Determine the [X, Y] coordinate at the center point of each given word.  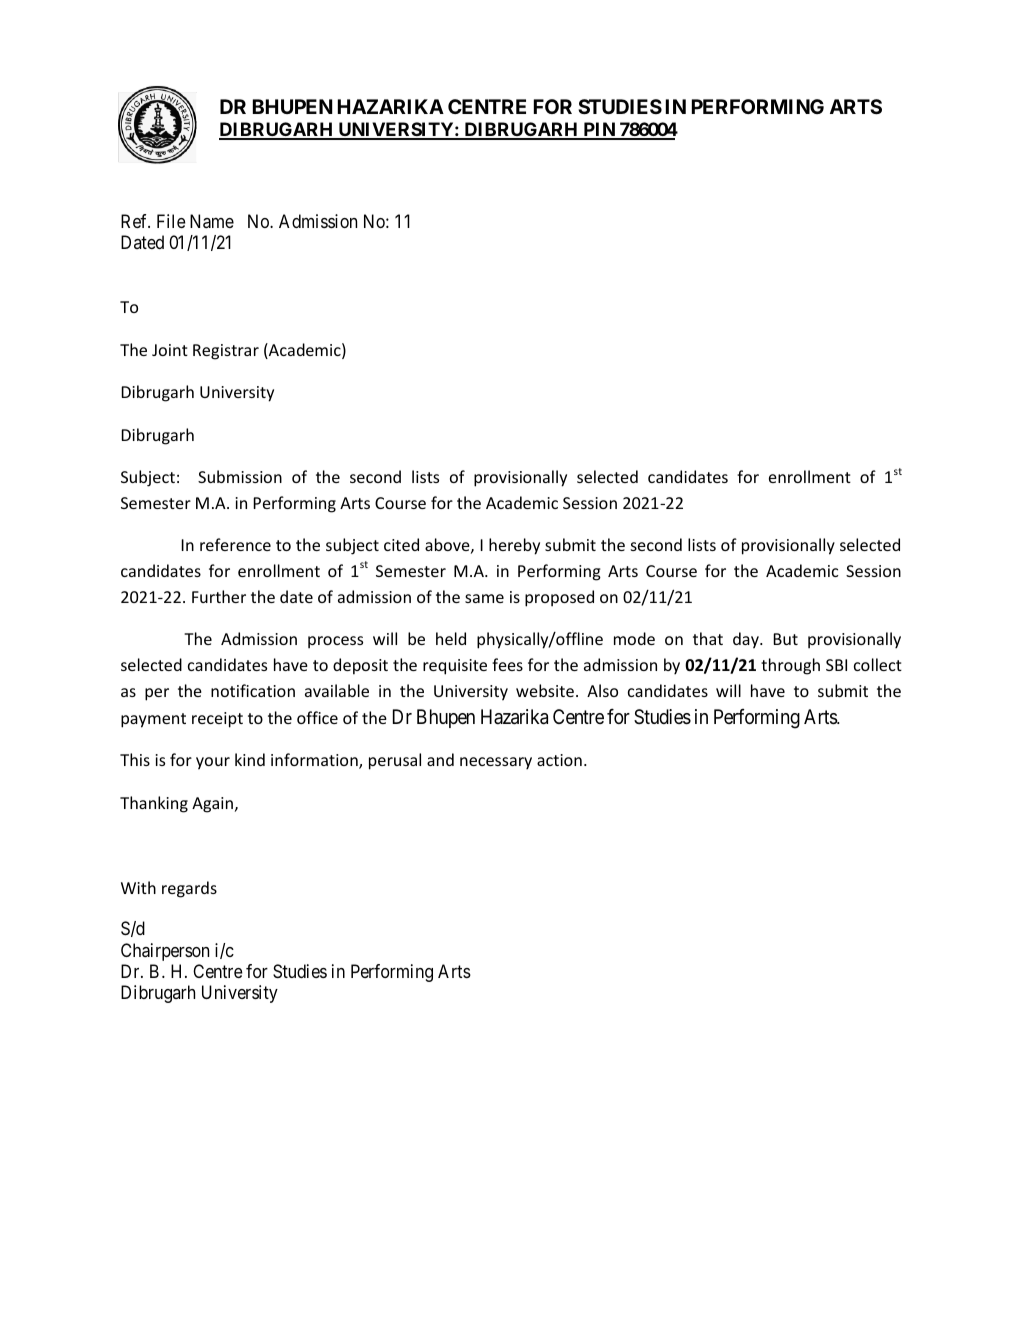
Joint [170, 350]
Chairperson [165, 952]
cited [401, 544]
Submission [240, 476]
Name [212, 221]
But [785, 639]
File [171, 221]
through [790, 666]
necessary [496, 763]
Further [219, 596]
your [213, 763]
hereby [514, 546]
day [747, 640]
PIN [599, 130]
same [484, 598]
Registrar [226, 352]
